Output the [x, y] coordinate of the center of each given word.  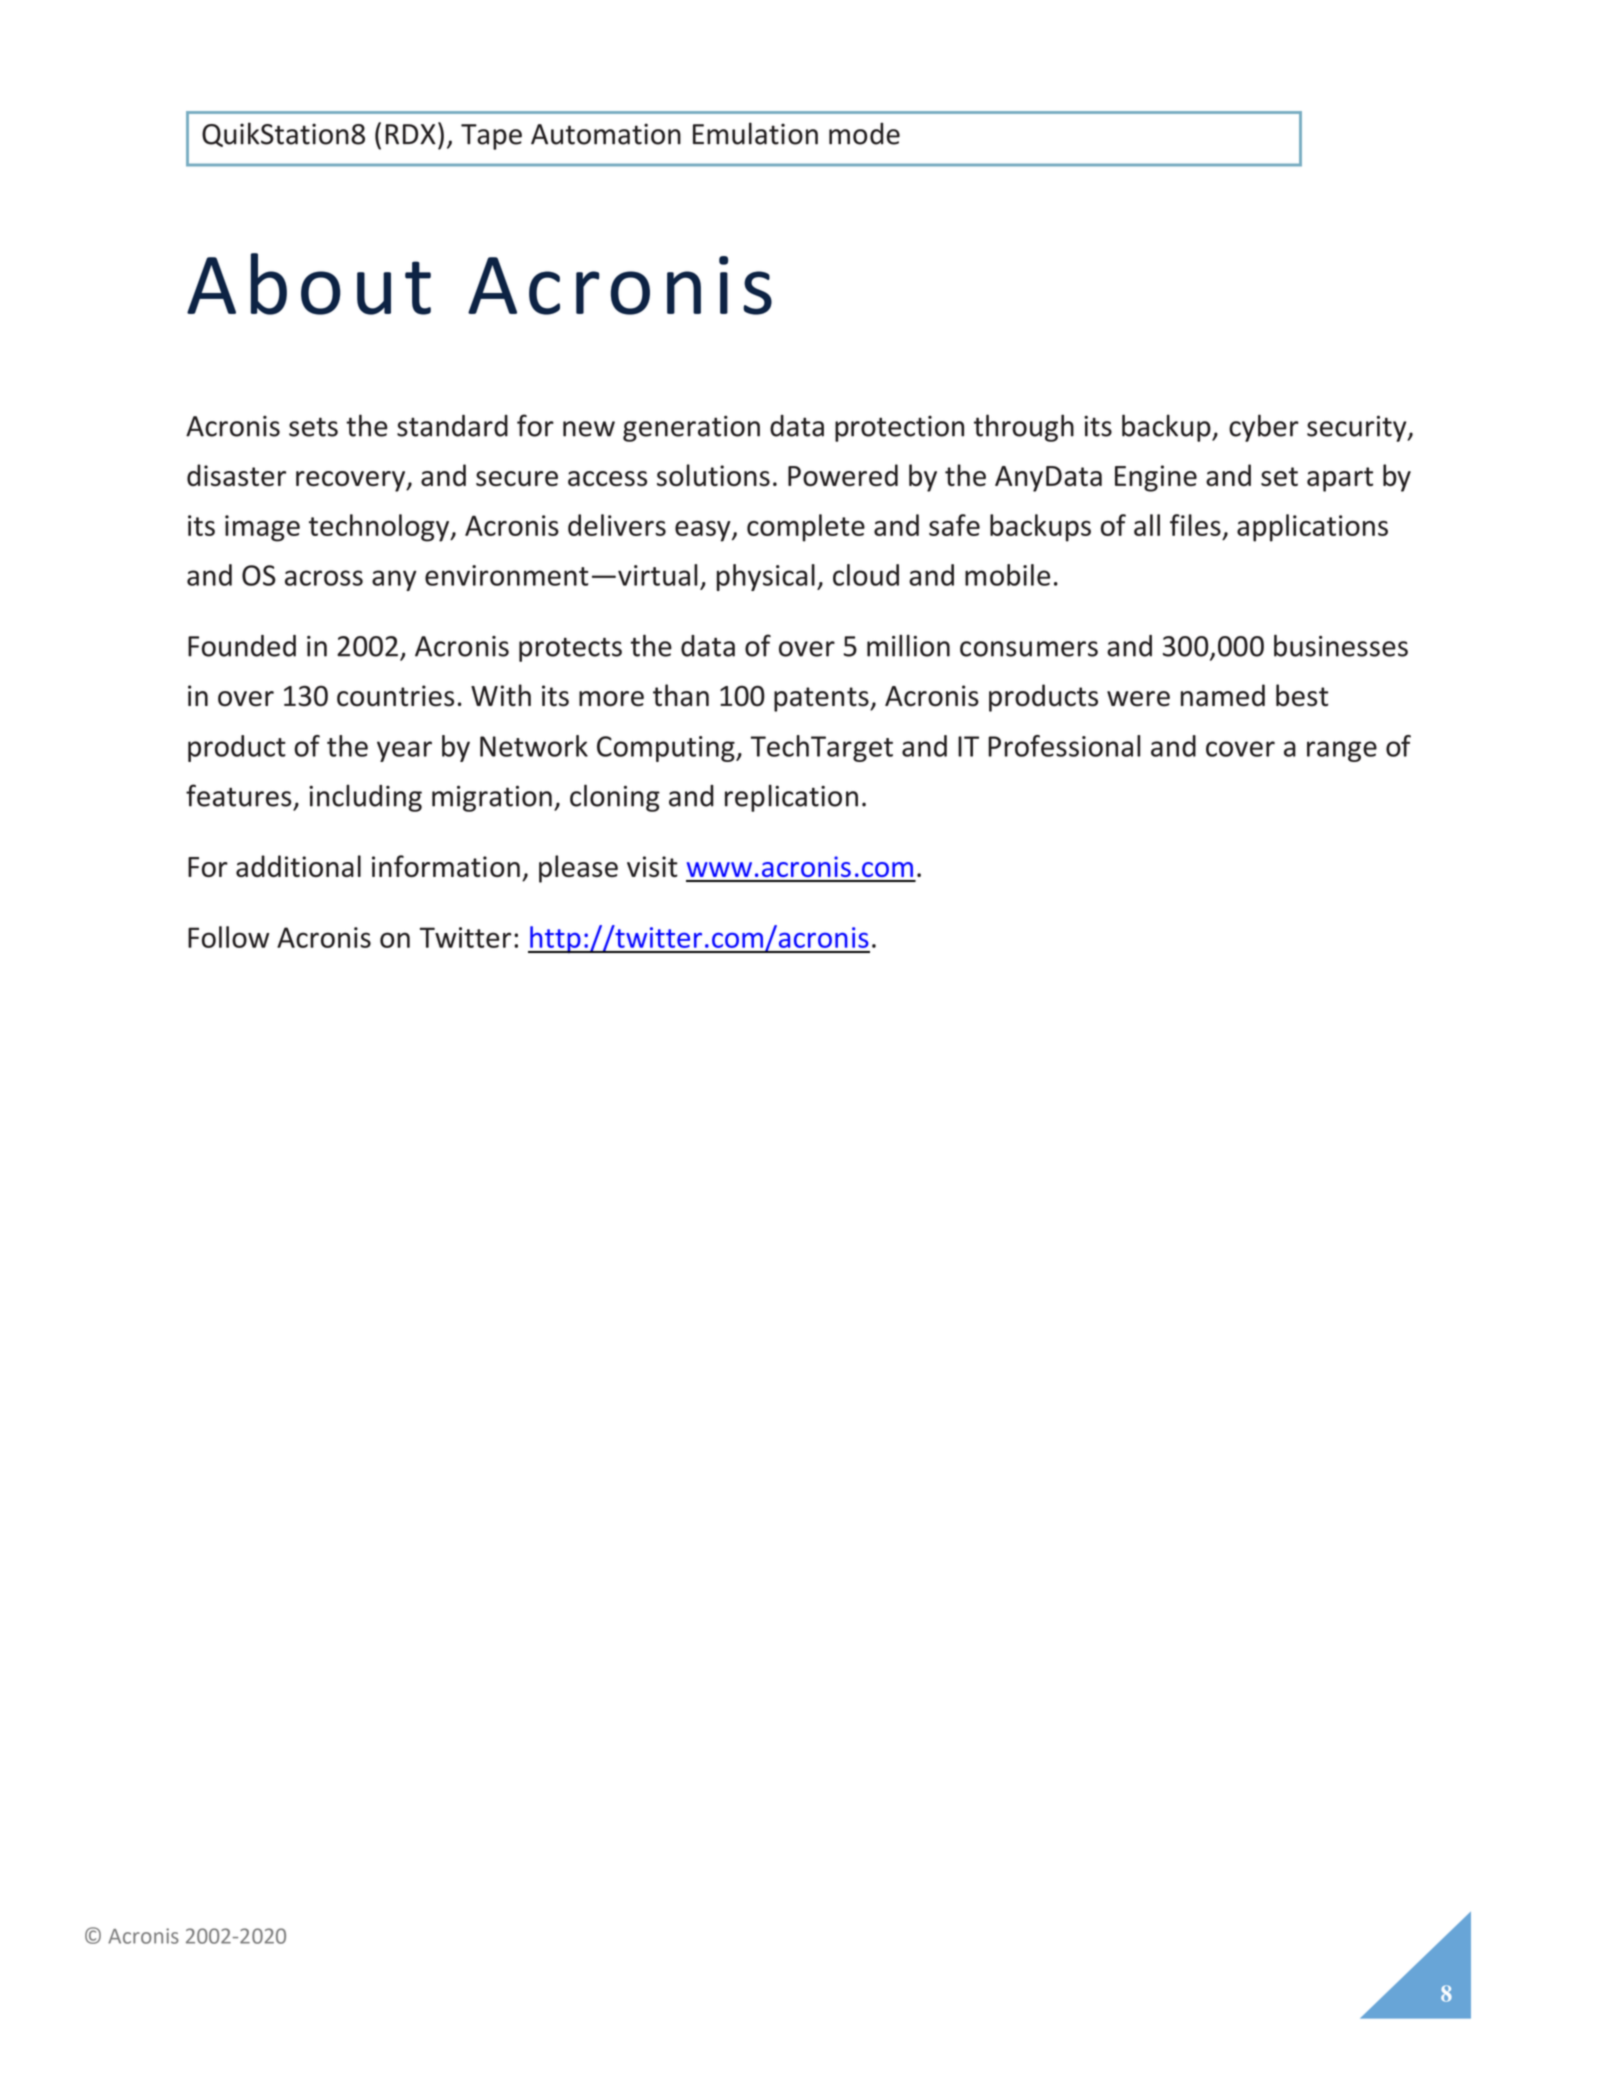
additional [298, 866]
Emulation [755, 133]
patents [822, 699]
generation [691, 428]
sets [313, 427]
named [1223, 695]
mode [864, 133]
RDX [411, 134]
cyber [1264, 428]
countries [395, 696]
